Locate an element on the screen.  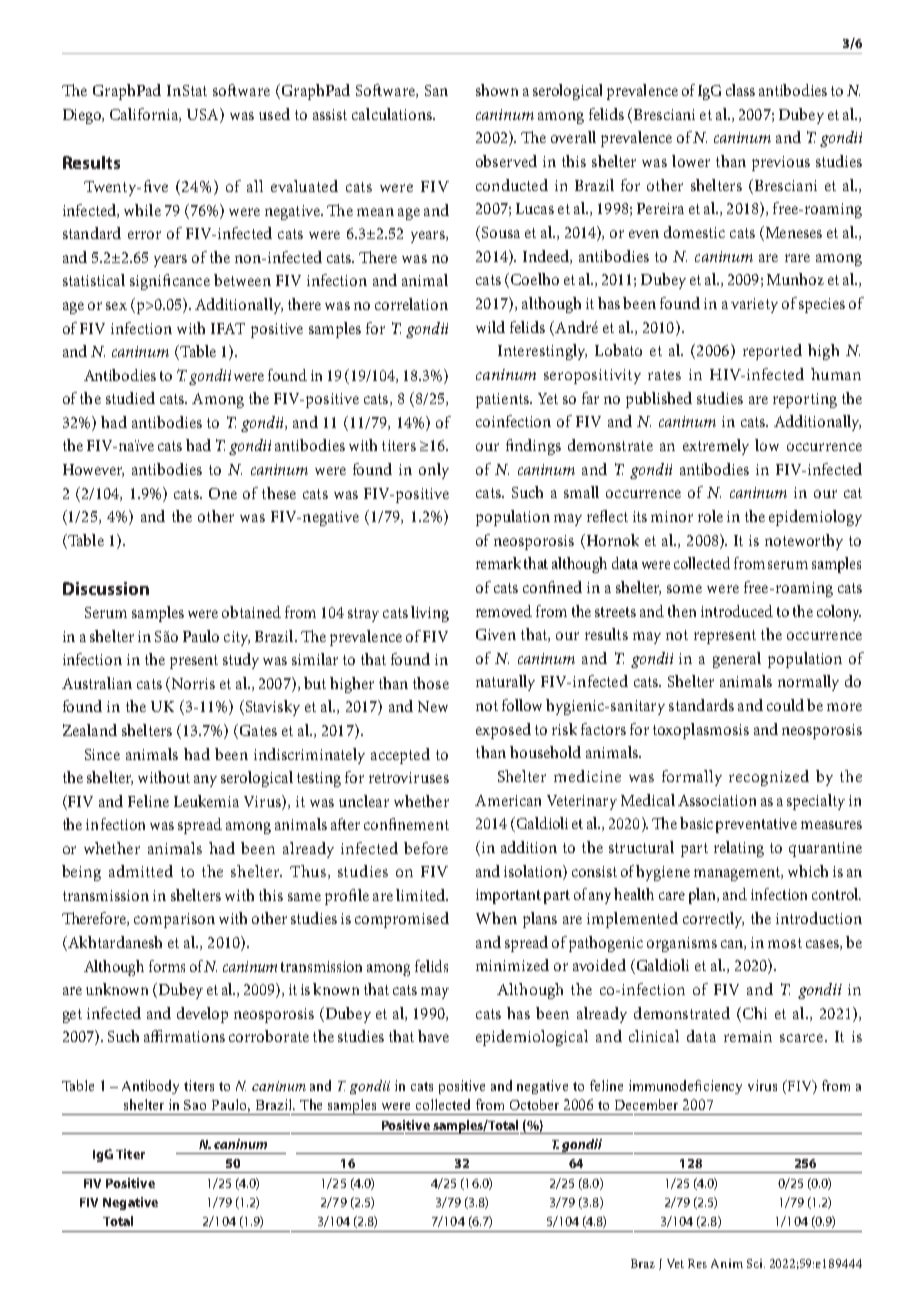
accepted is located at coordinates (400, 756).
